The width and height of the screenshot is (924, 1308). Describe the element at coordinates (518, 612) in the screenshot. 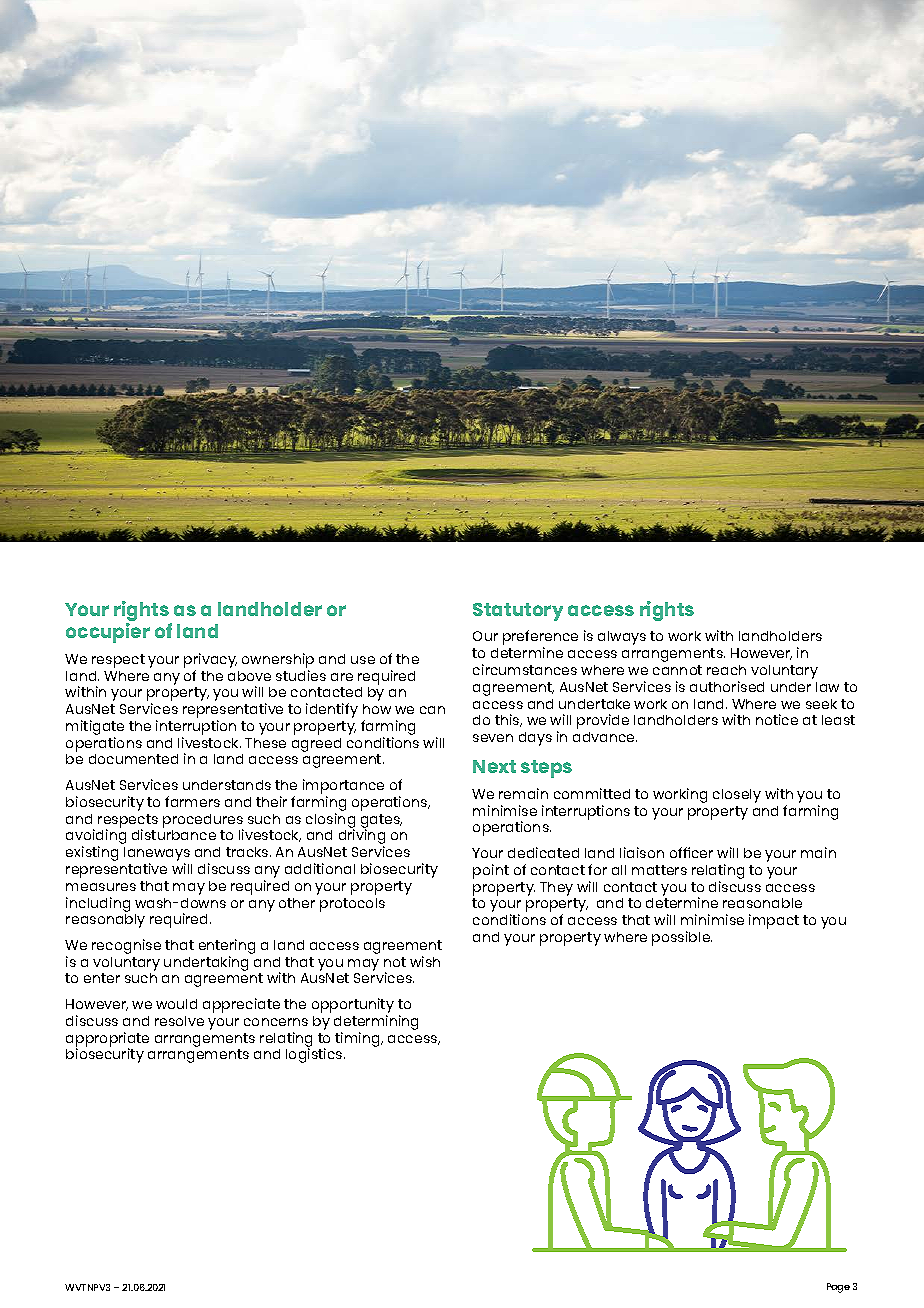

I see `Statutory` at that location.
